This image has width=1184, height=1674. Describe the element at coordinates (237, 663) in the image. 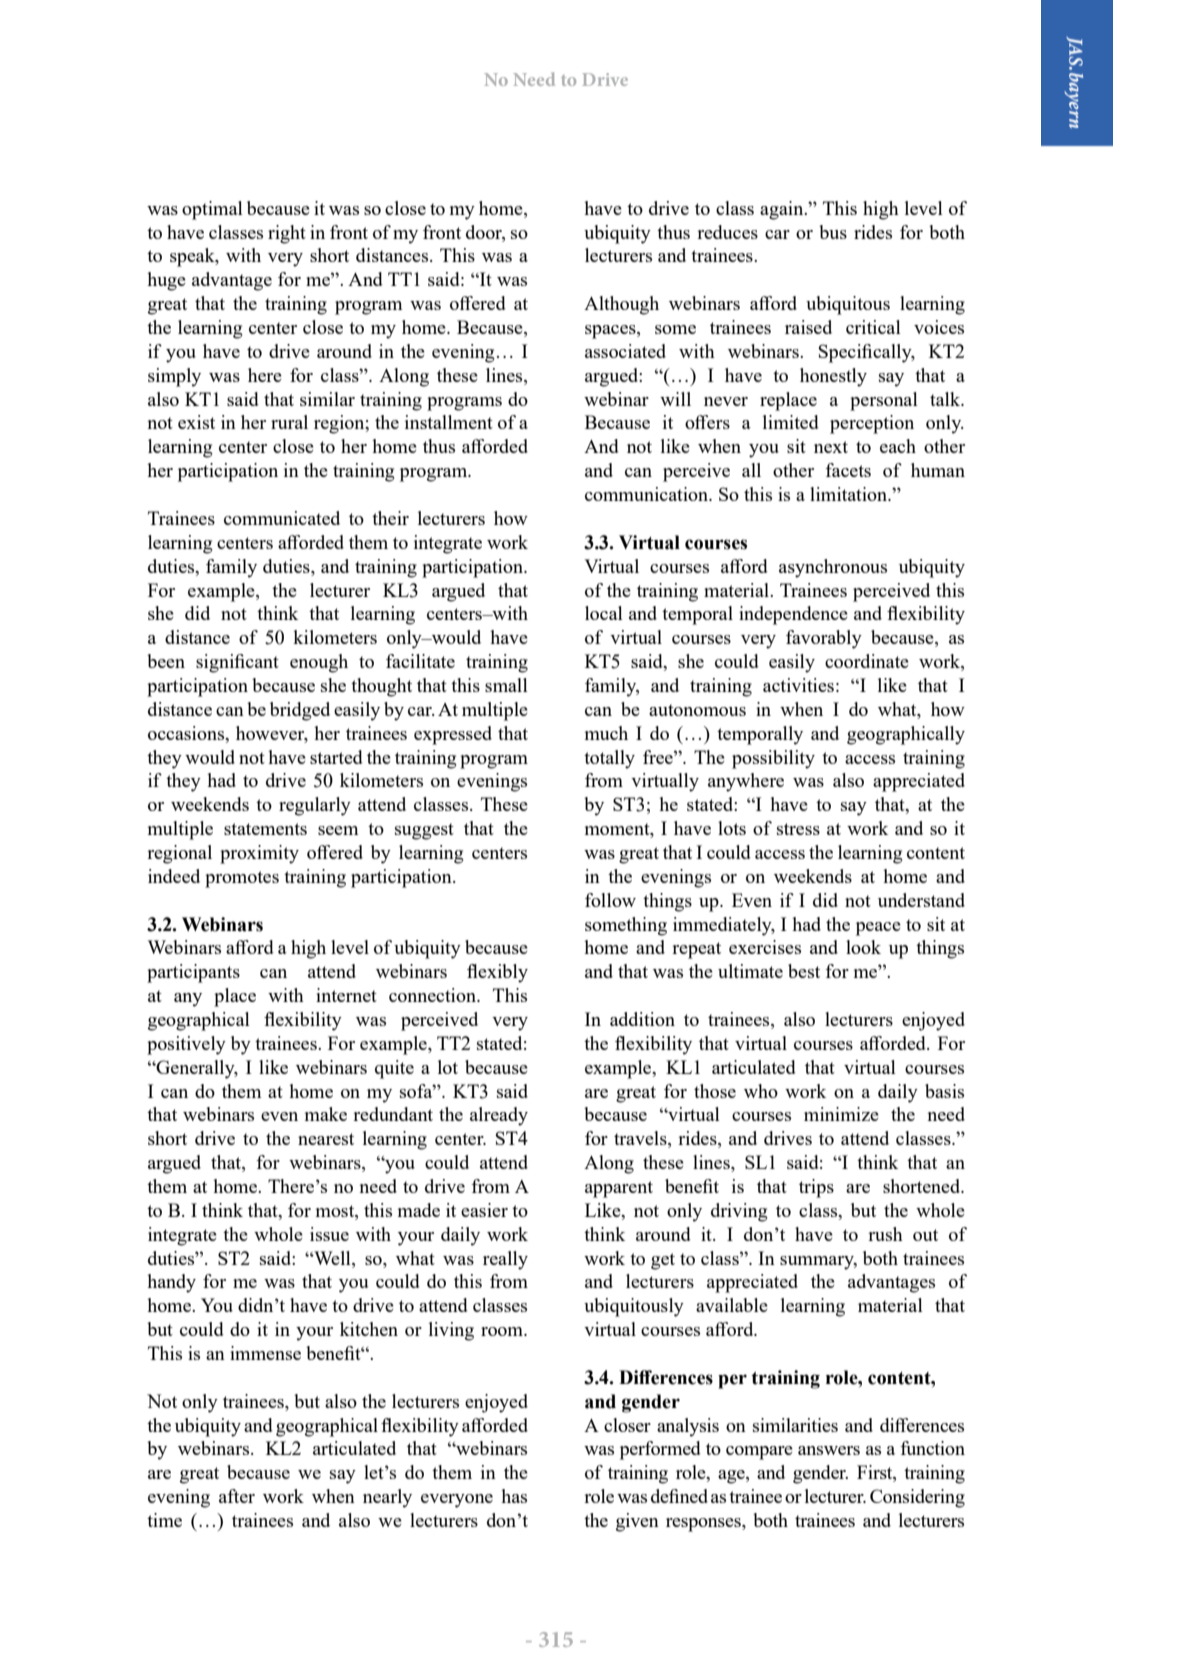

I see `significant` at that location.
